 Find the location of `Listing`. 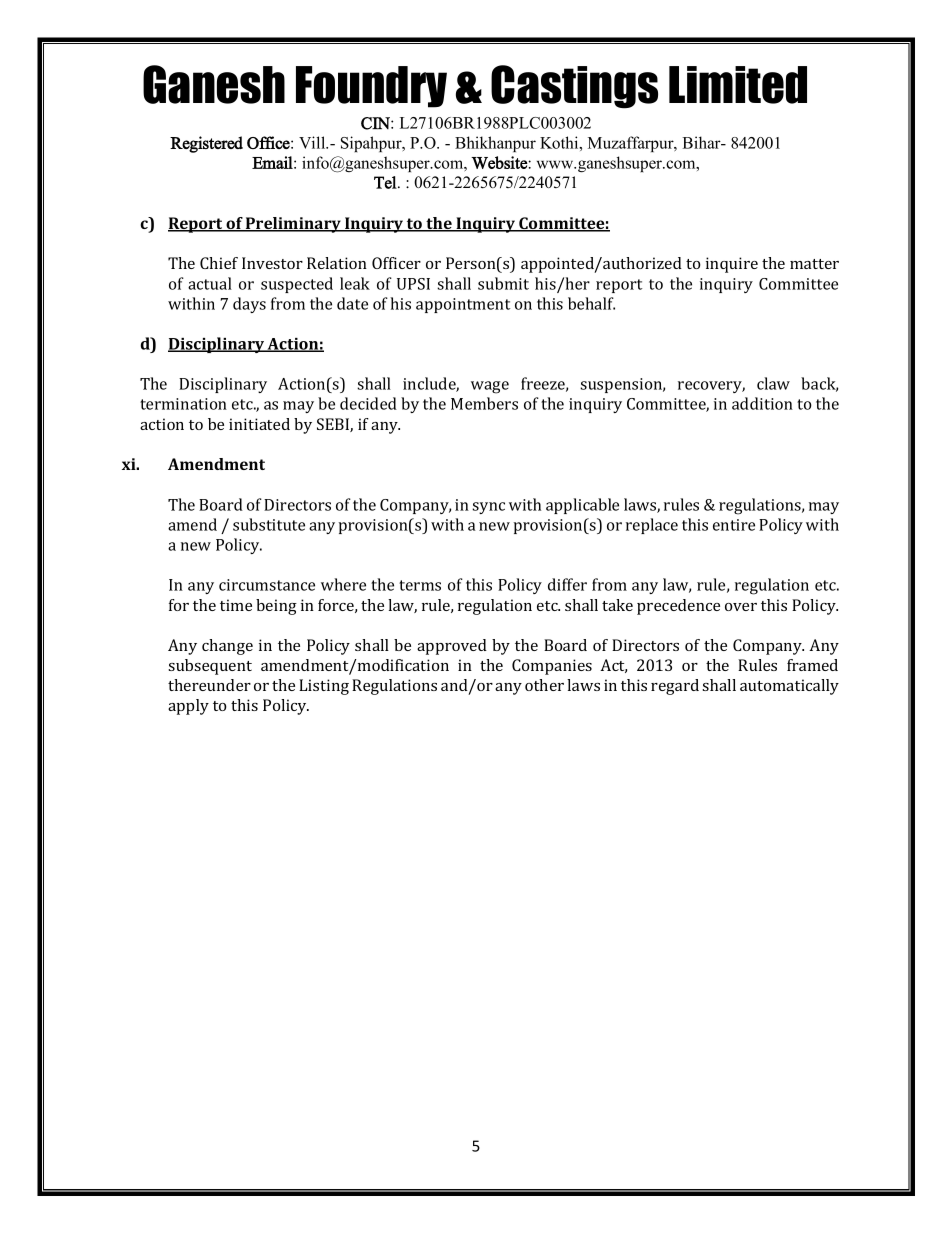

Listing is located at coordinates (324, 687).
